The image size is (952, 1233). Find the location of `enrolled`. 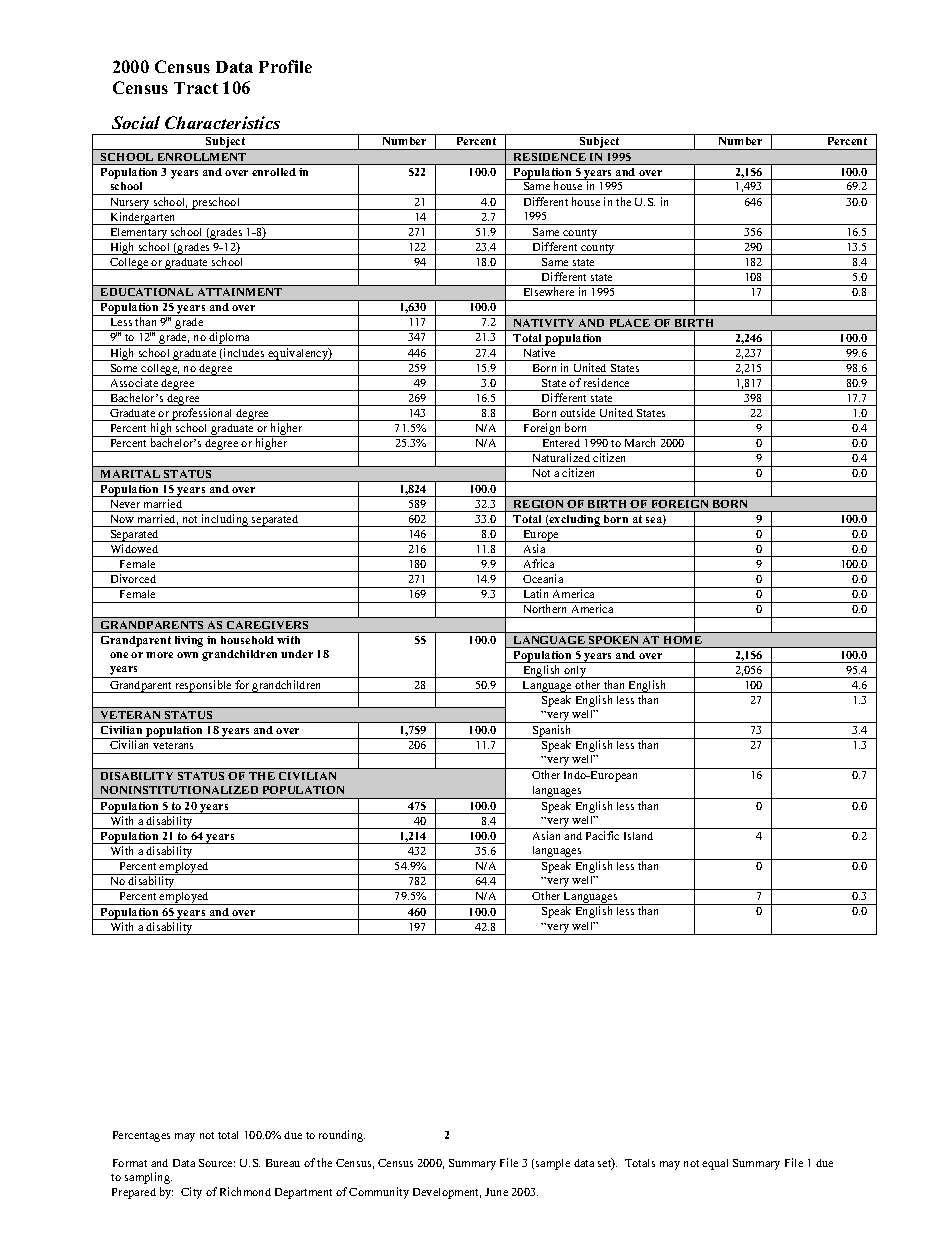

enrolled is located at coordinates (274, 172).
